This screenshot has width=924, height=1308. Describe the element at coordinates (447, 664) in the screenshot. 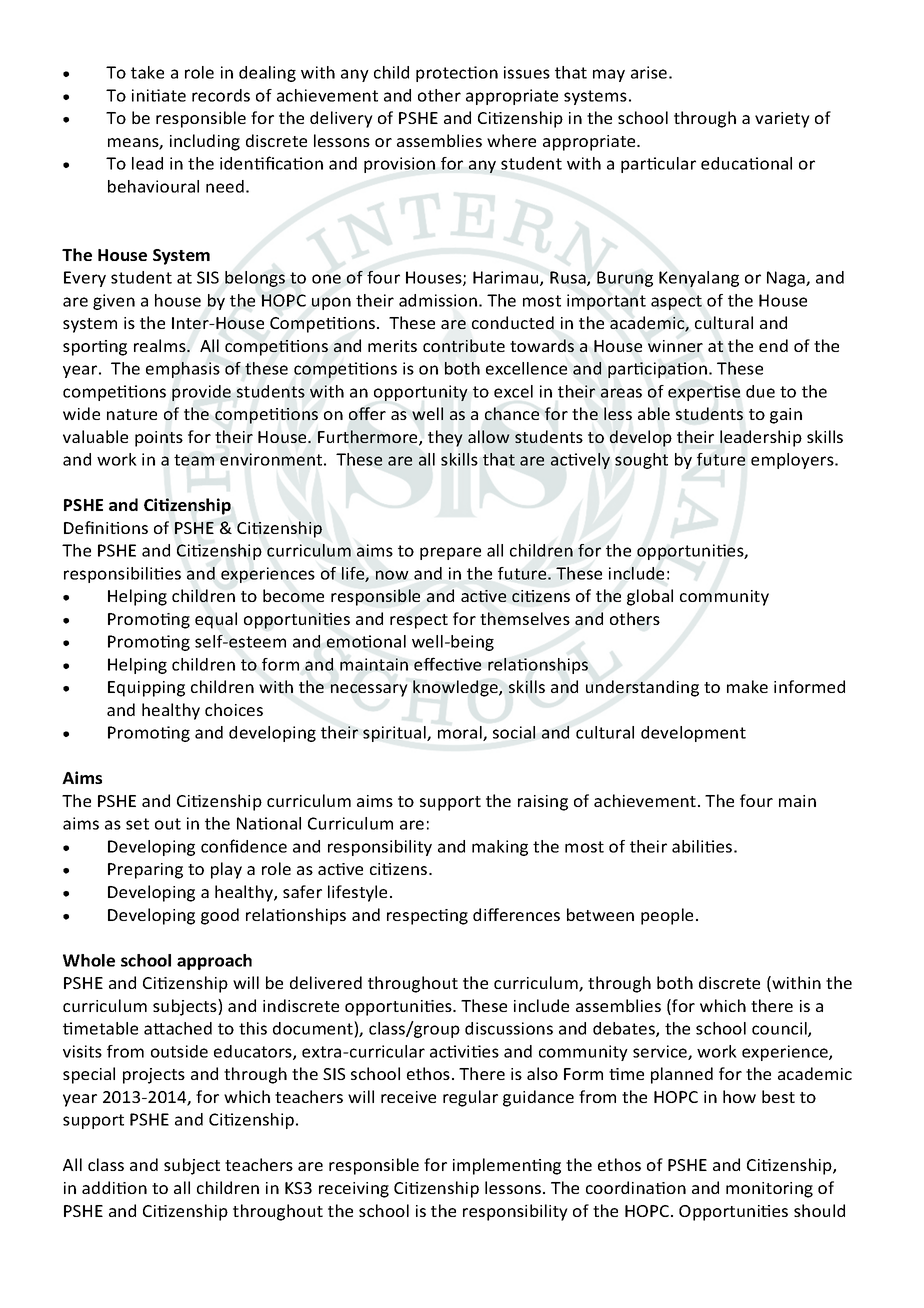

I see `effective` at that location.
